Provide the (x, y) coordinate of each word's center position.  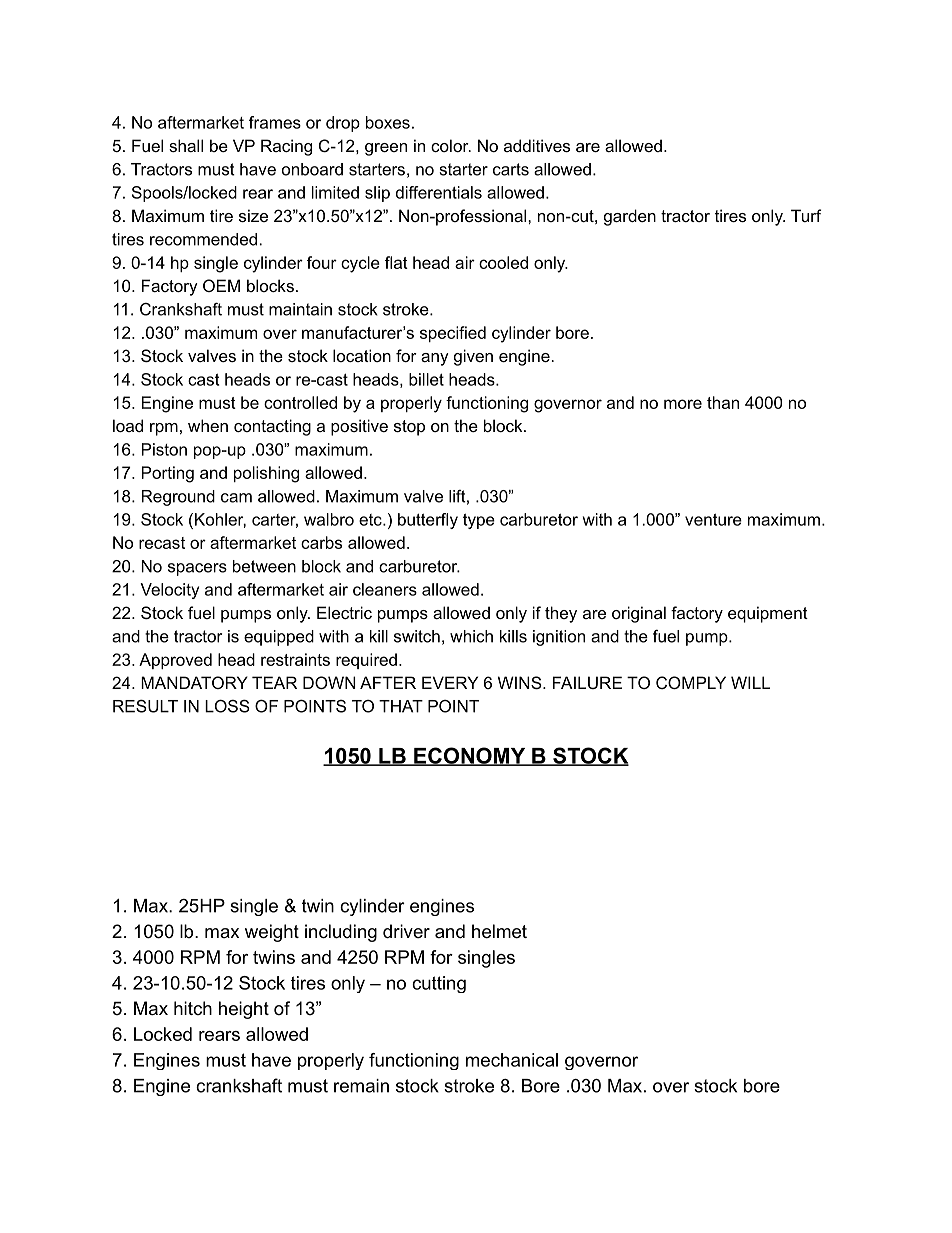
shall (186, 145)
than (723, 402)
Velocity (169, 591)
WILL (750, 682)
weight (272, 933)
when (208, 425)
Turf (806, 215)
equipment (768, 614)
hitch (193, 1008)
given (473, 357)
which (471, 636)
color (451, 145)
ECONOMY (470, 756)
